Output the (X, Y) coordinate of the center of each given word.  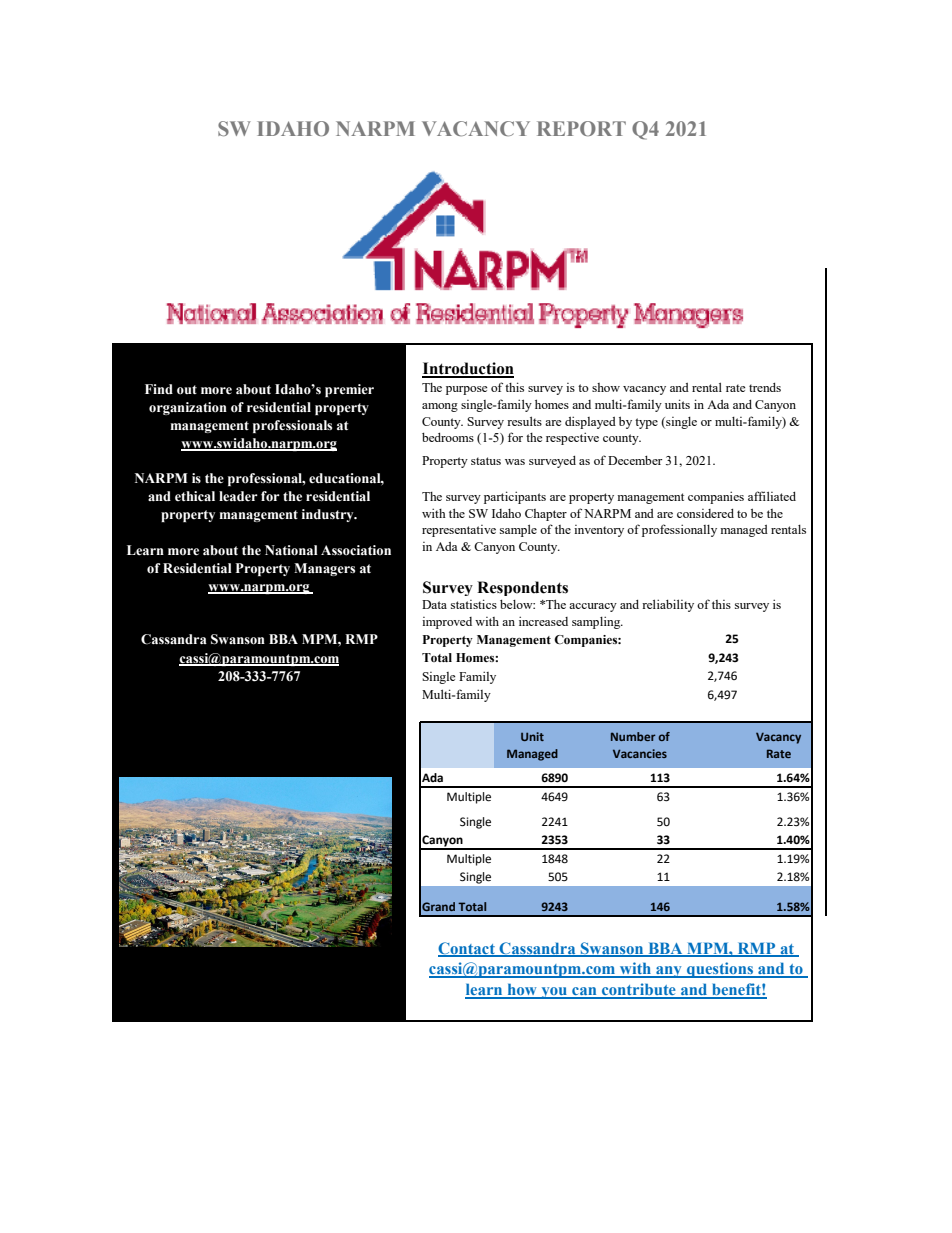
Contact (467, 949)
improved (447, 623)
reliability (668, 605)
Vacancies (640, 753)
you (554, 993)
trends (765, 387)
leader (238, 496)
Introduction (468, 369)
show (606, 387)
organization (188, 408)
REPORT (581, 128)
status (486, 461)
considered (705, 513)
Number (633, 736)
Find (159, 389)
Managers (324, 569)
